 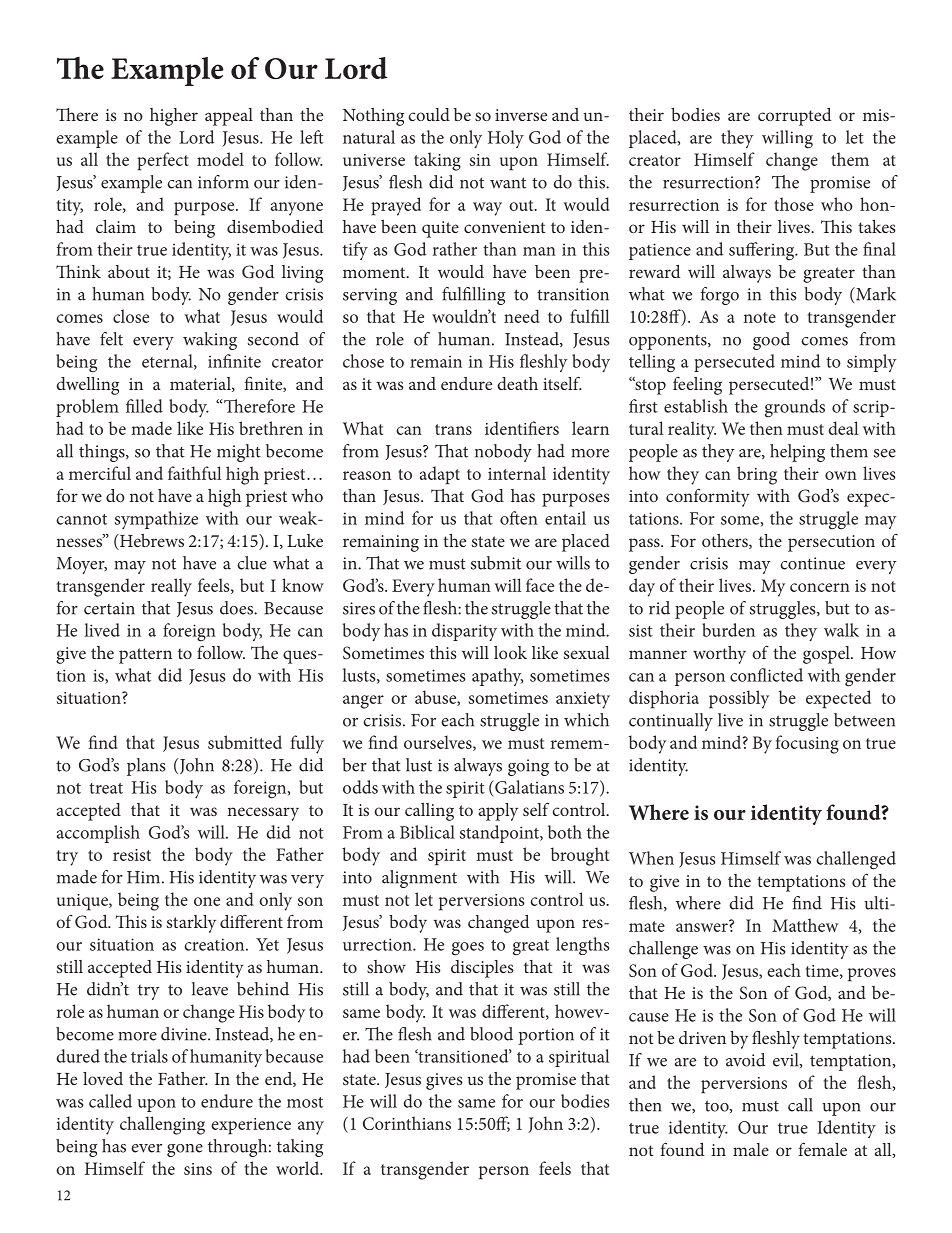 What do you see at coordinates (745, 1060) in the image?
I see `avoid` at bounding box center [745, 1060].
